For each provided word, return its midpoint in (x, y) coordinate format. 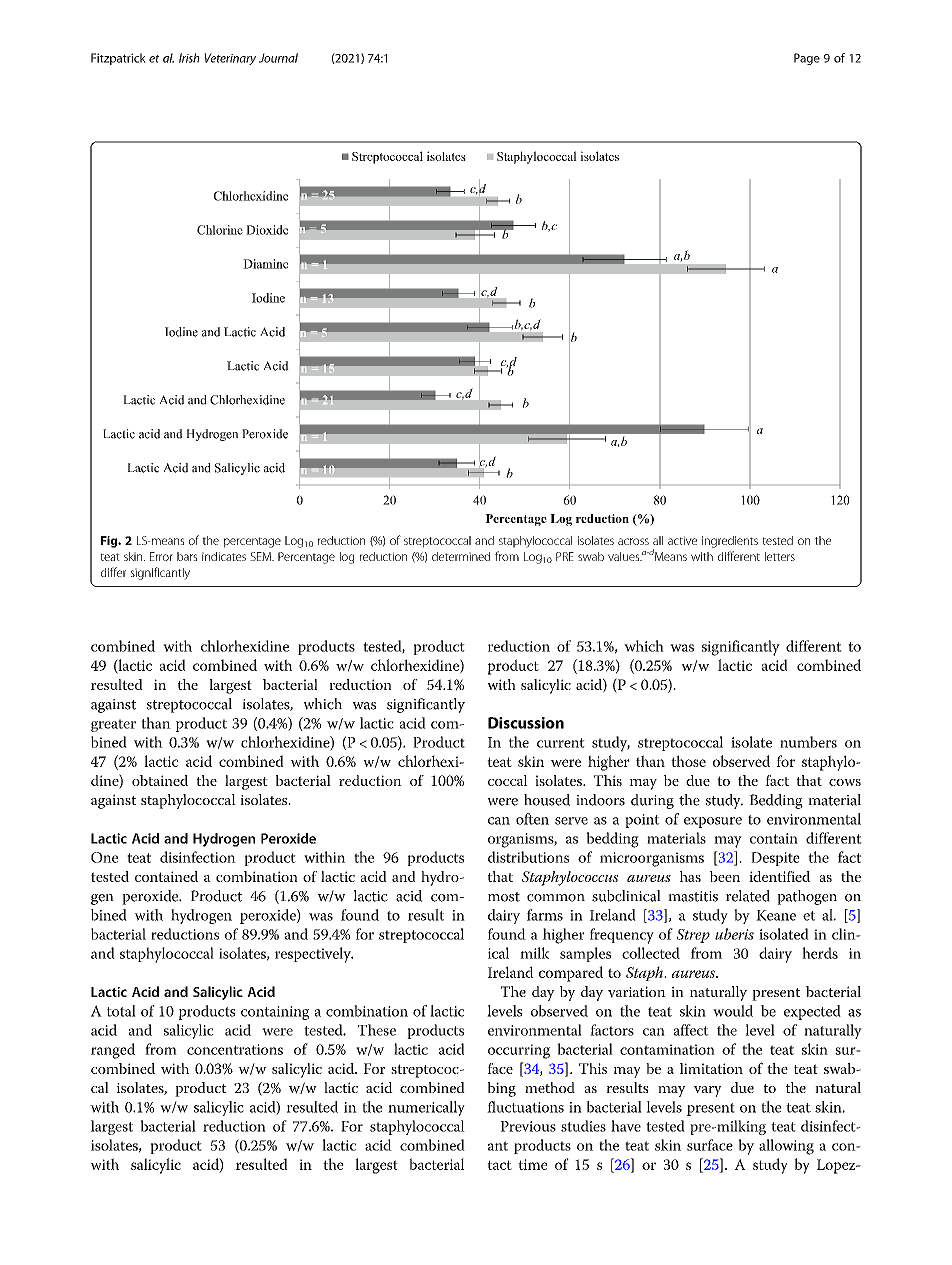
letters (780, 556)
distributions (528, 857)
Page (807, 59)
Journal (278, 58)
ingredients (730, 542)
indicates (224, 556)
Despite (775, 859)
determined (461, 556)
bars (187, 556)
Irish (189, 58)
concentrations (235, 1049)
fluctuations (525, 1107)
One (104, 857)
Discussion (526, 723)
